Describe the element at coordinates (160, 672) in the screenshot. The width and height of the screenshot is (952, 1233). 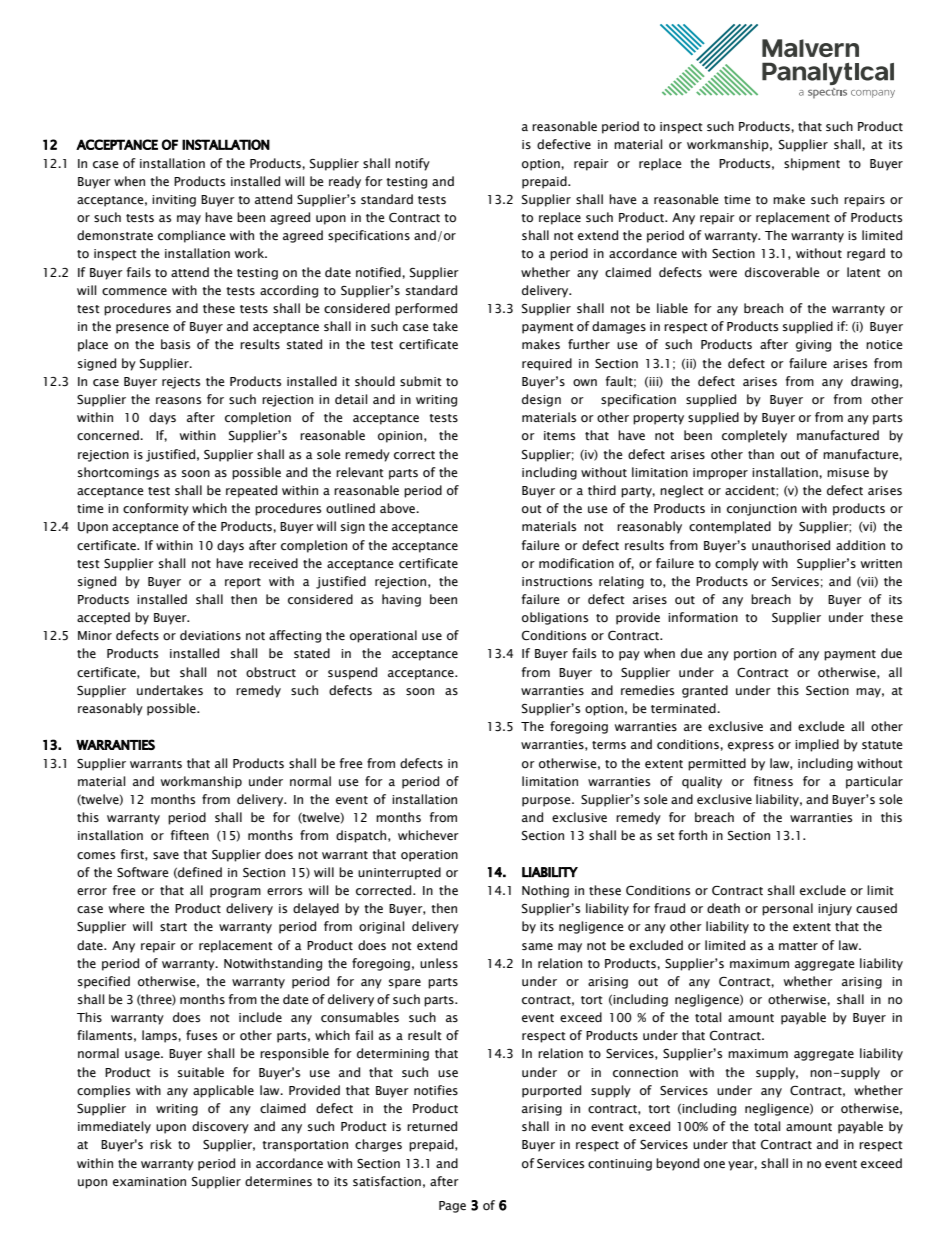
I see `but` at that location.
